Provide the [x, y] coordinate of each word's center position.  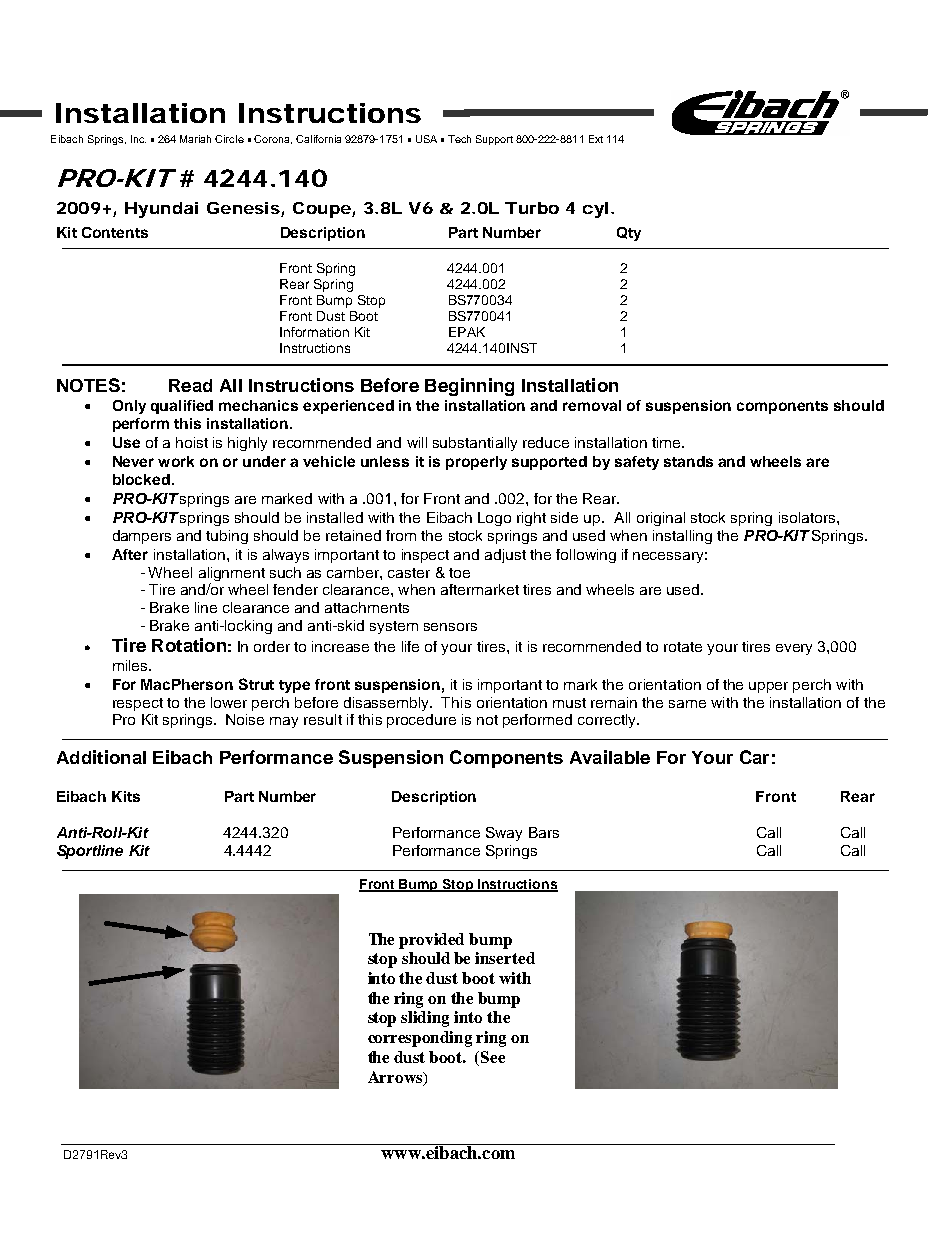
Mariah [195, 139]
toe [459, 573]
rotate [683, 647]
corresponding [420, 1039]
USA [426, 139]
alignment [232, 574]
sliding [425, 1019]
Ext [596, 139]
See [493, 1057]
